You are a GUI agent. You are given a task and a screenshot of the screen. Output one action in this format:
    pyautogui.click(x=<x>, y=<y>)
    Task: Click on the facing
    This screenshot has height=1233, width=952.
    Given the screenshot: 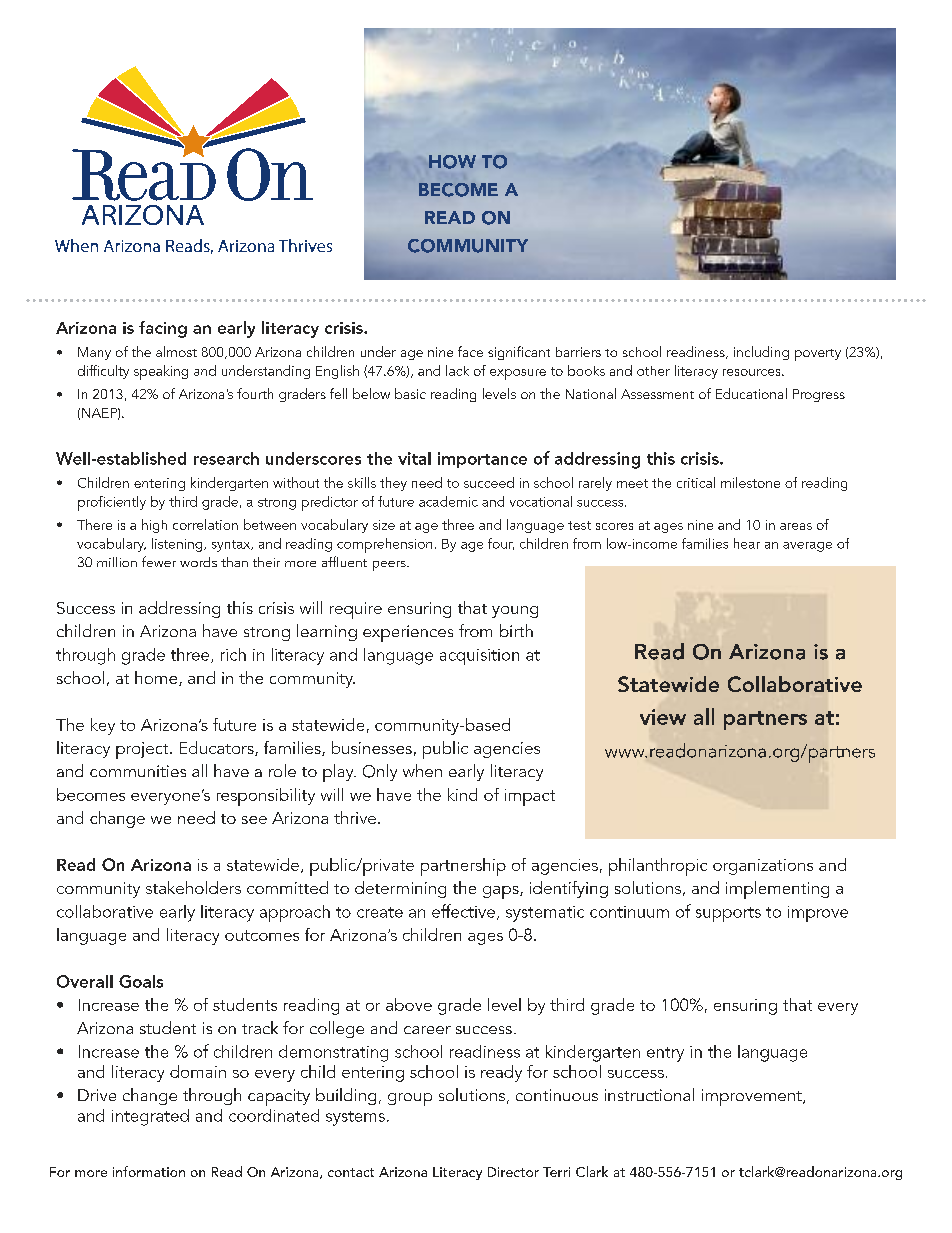 What is the action you would take?
    pyautogui.click(x=163, y=329)
